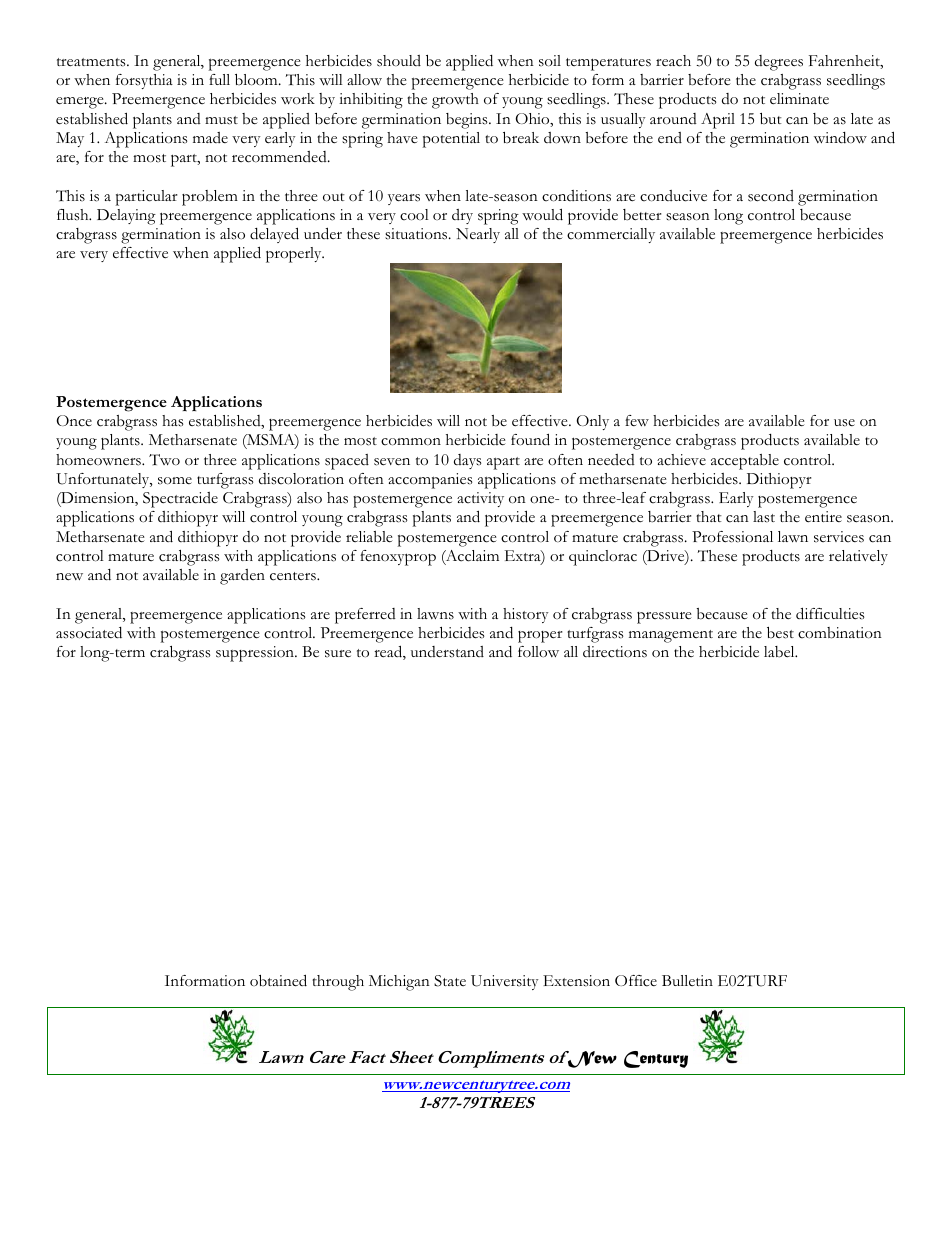 This screenshot has width=952, height=1233. Describe the element at coordinates (764, 517) in the screenshot. I see `last` at that location.
